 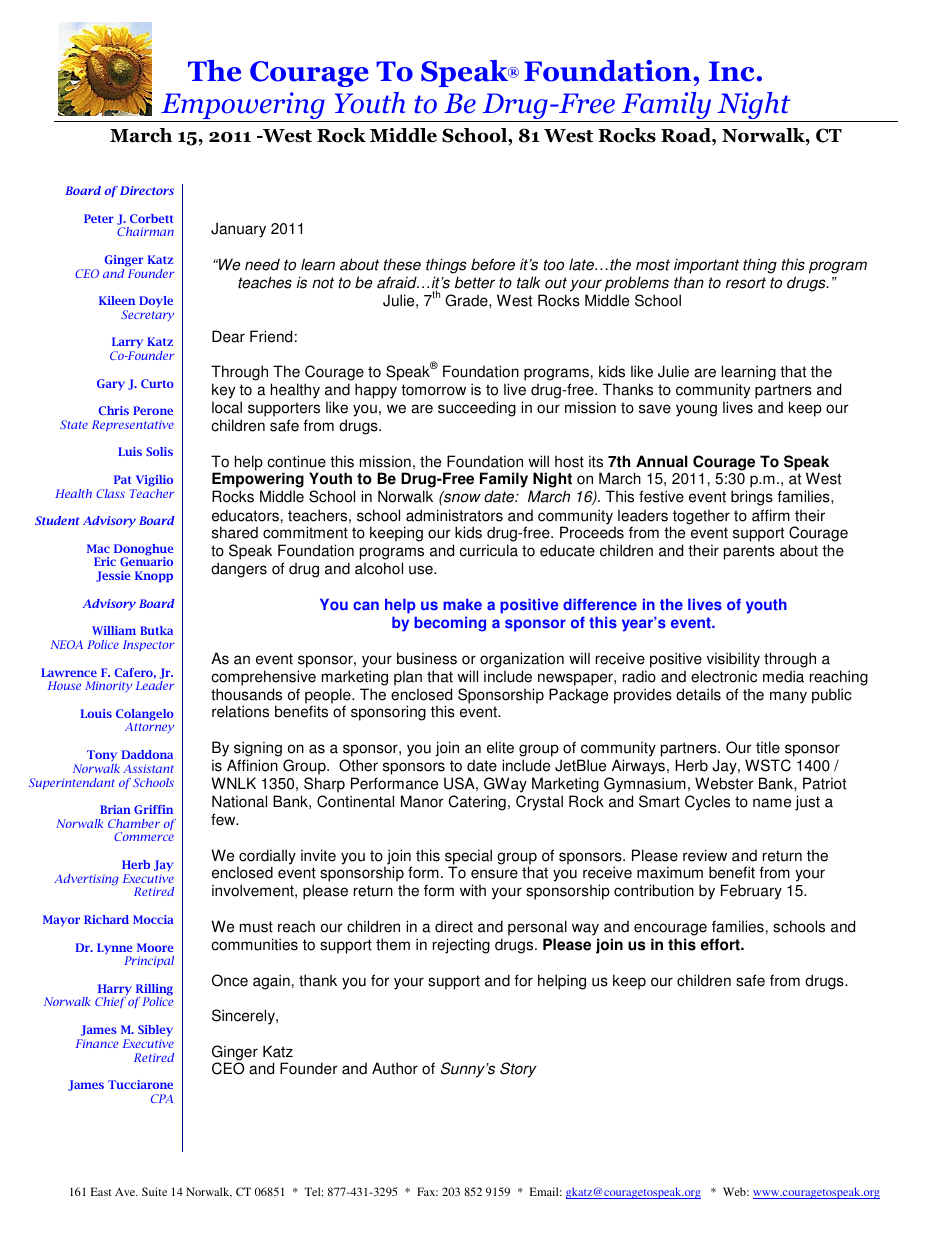 What do you see at coordinates (724, 783) in the document?
I see `Webster` at bounding box center [724, 783].
